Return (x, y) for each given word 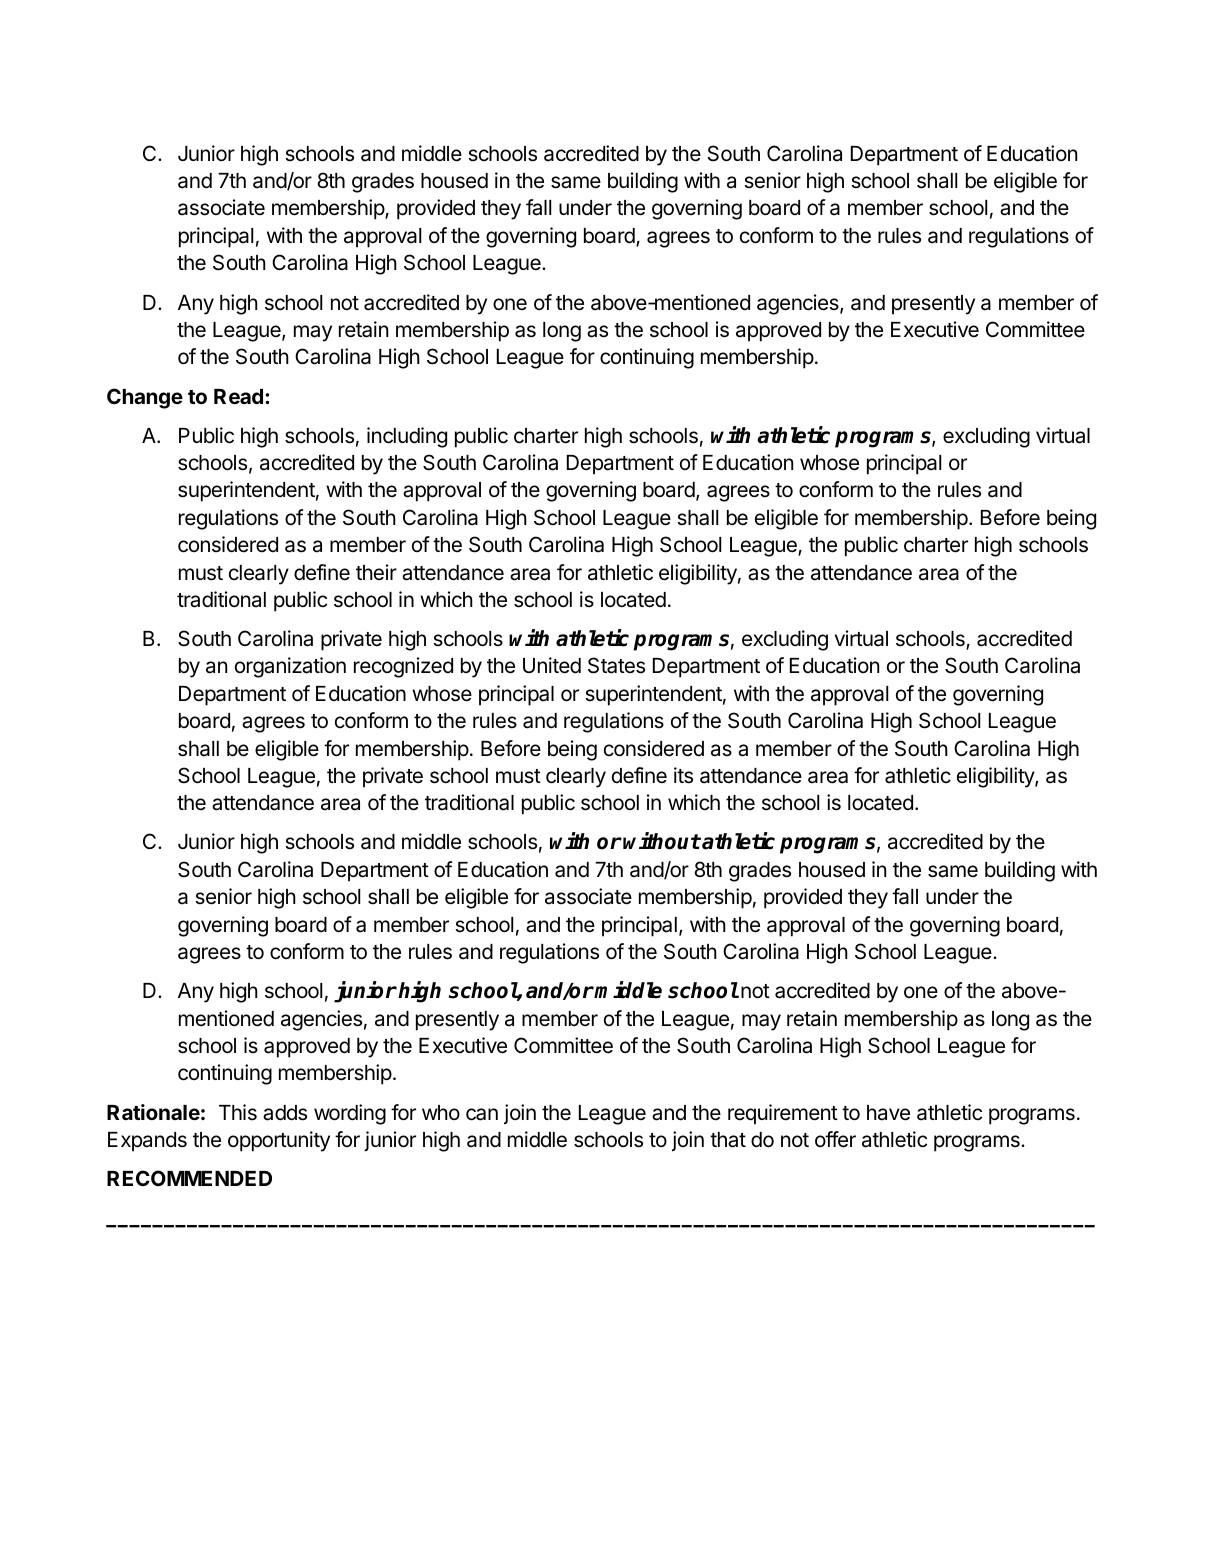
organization (290, 667)
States (616, 665)
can (482, 1114)
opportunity (279, 1141)
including (407, 437)
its (683, 775)
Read (238, 396)
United (552, 665)
